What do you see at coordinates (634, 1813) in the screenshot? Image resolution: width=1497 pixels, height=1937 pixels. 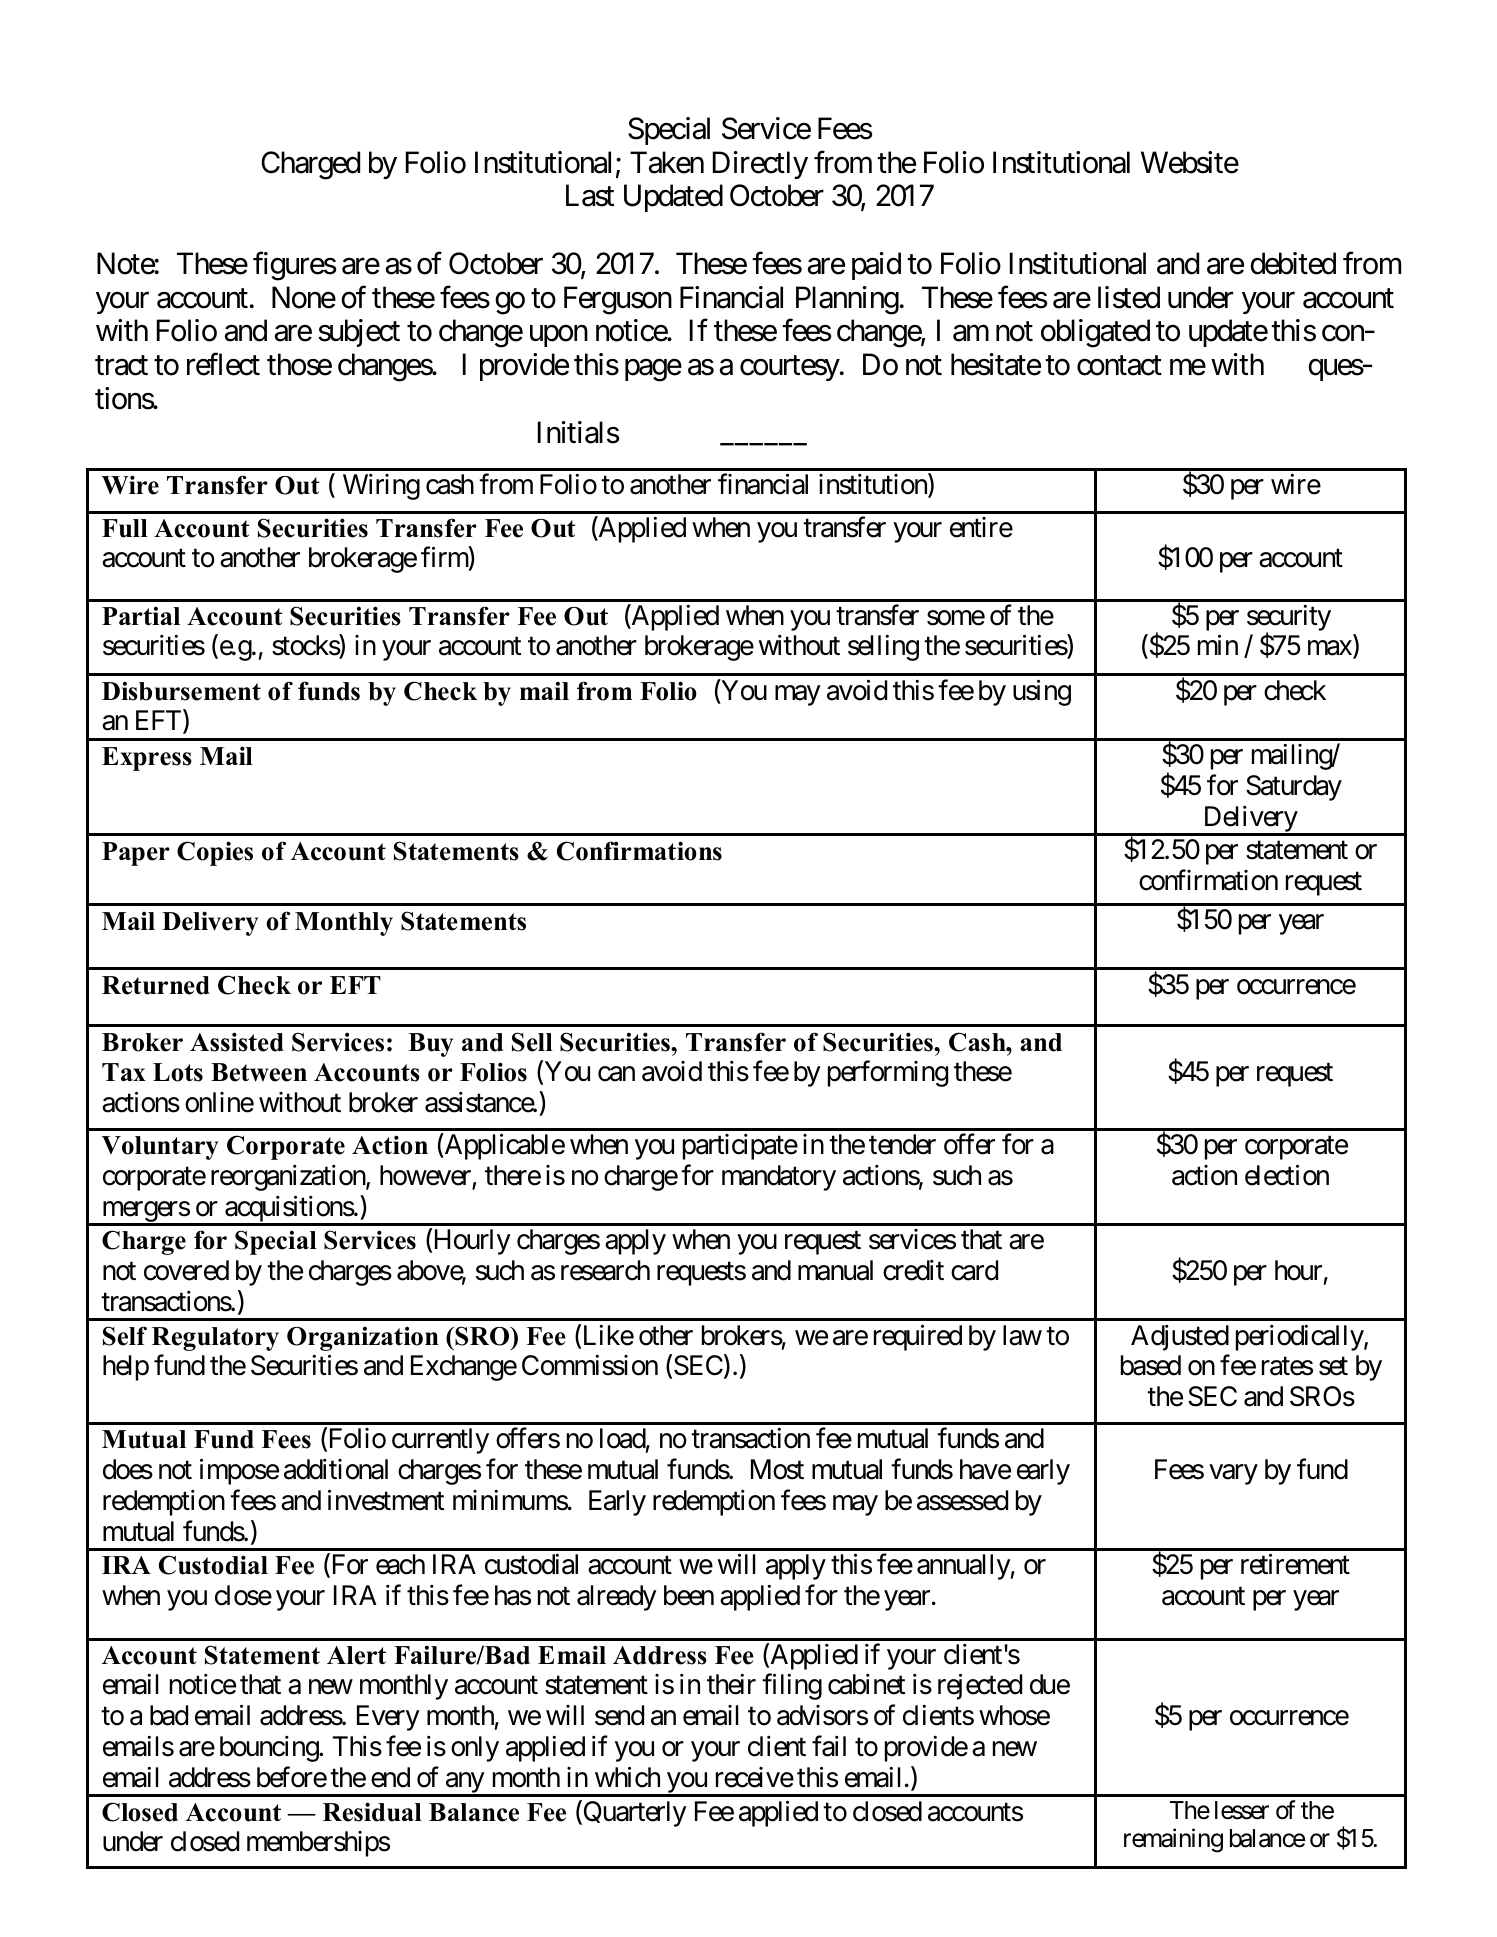 I see `Quarterly` at bounding box center [634, 1813].
